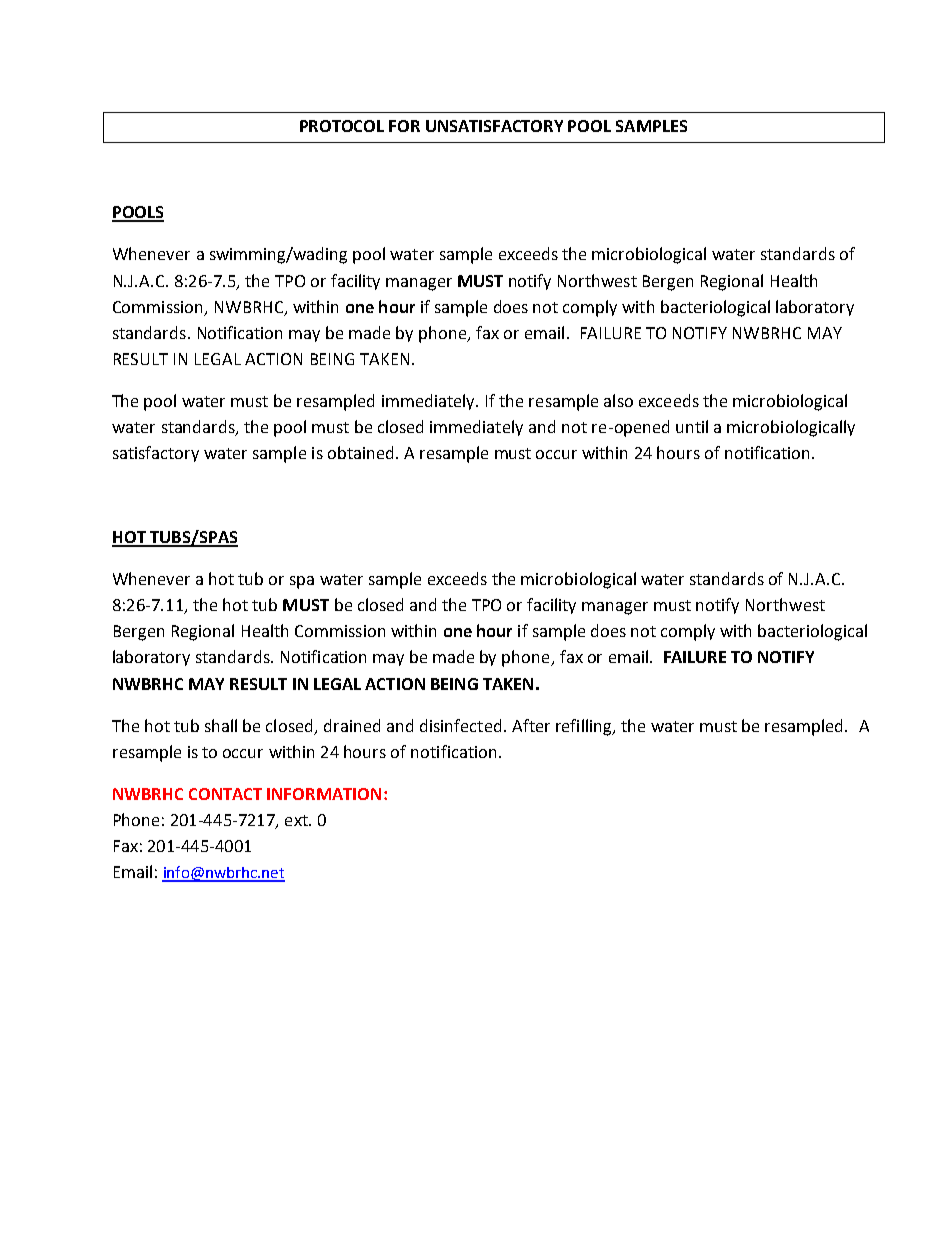 The image size is (952, 1233). Describe the element at coordinates (585, 727) in the document. I see `refilling` at that location.
